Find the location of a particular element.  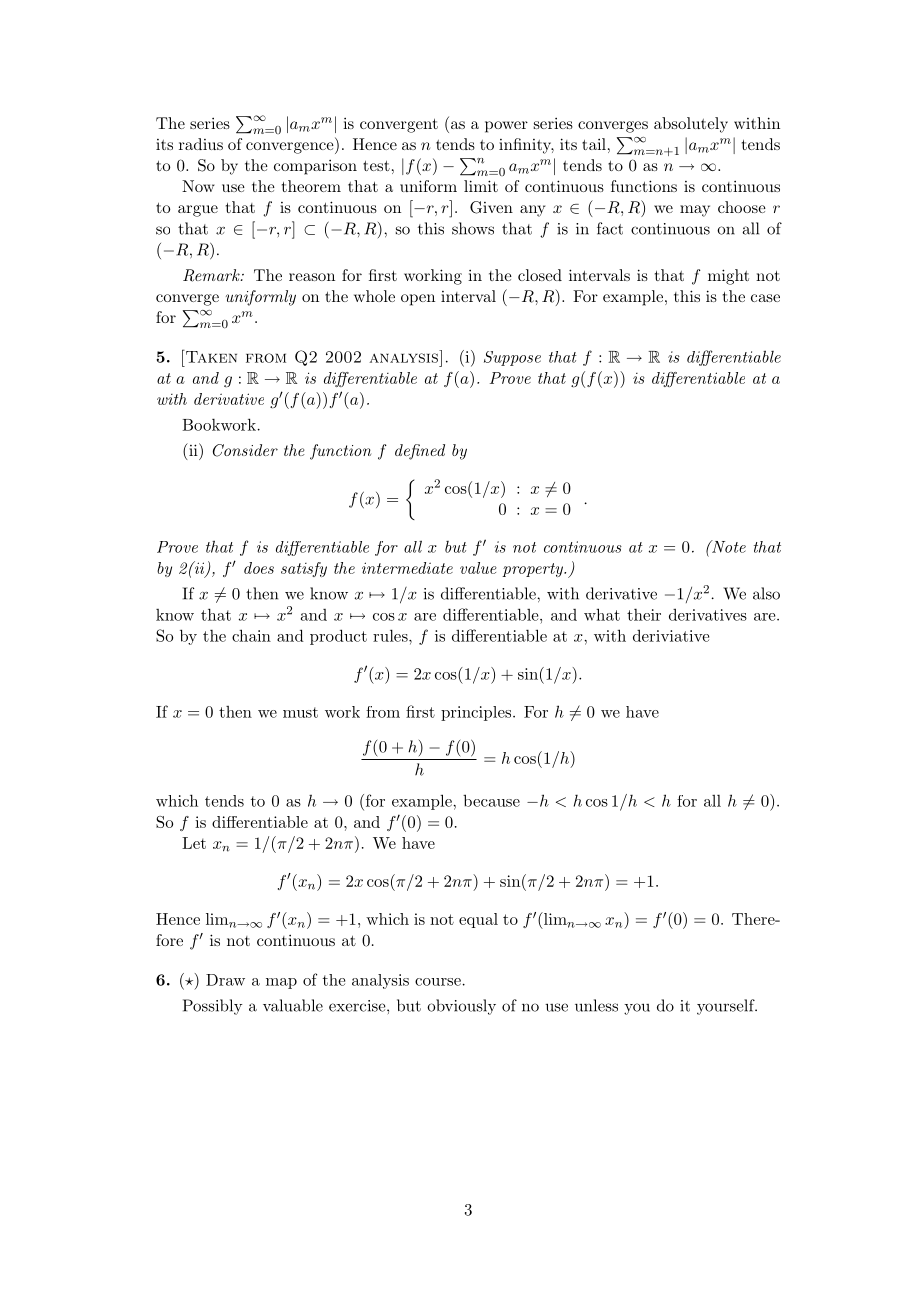

power is located at coordinates (506, 127).
